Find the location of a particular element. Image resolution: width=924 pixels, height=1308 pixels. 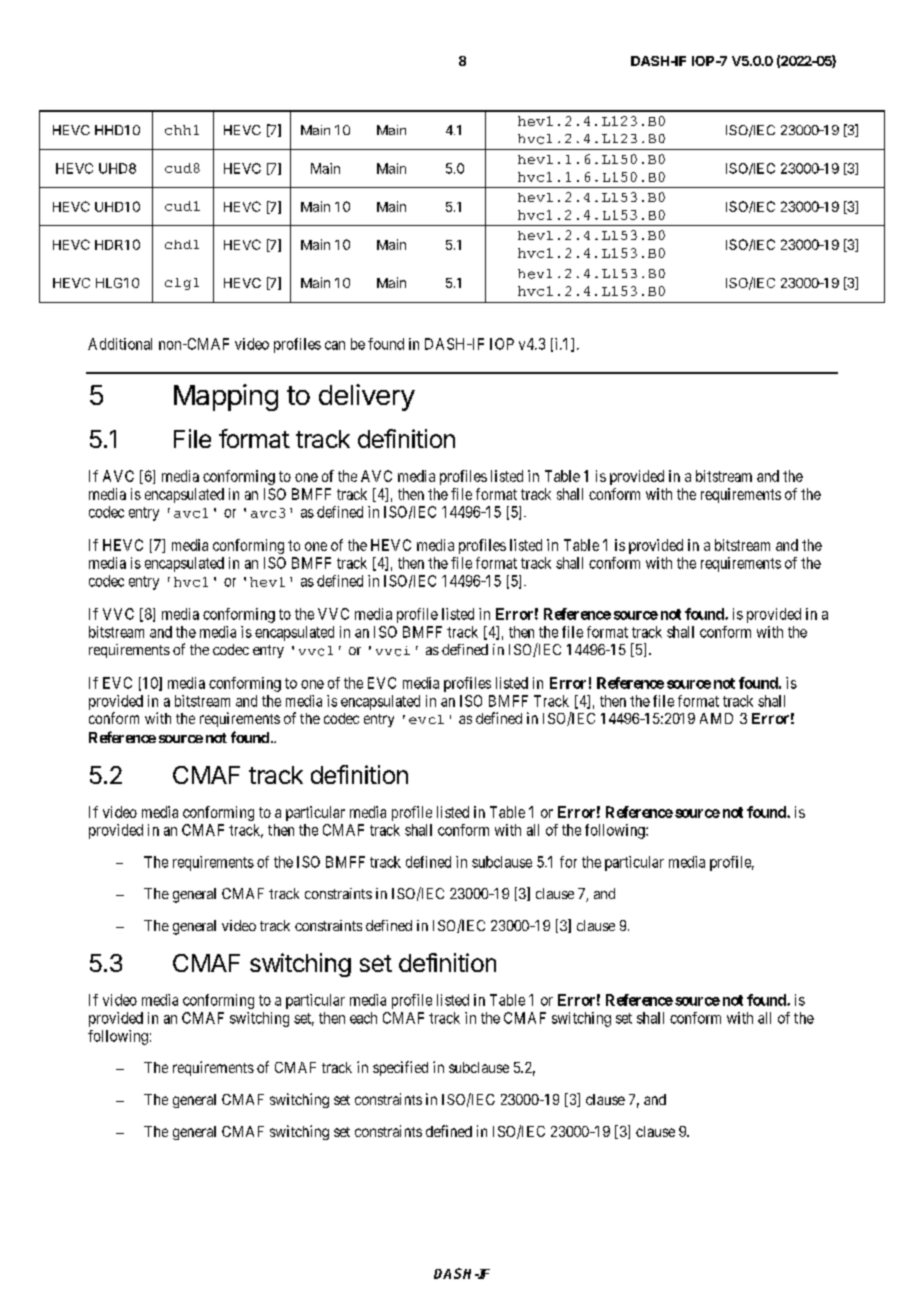

Mapping is located at coordinates (226, 397).
